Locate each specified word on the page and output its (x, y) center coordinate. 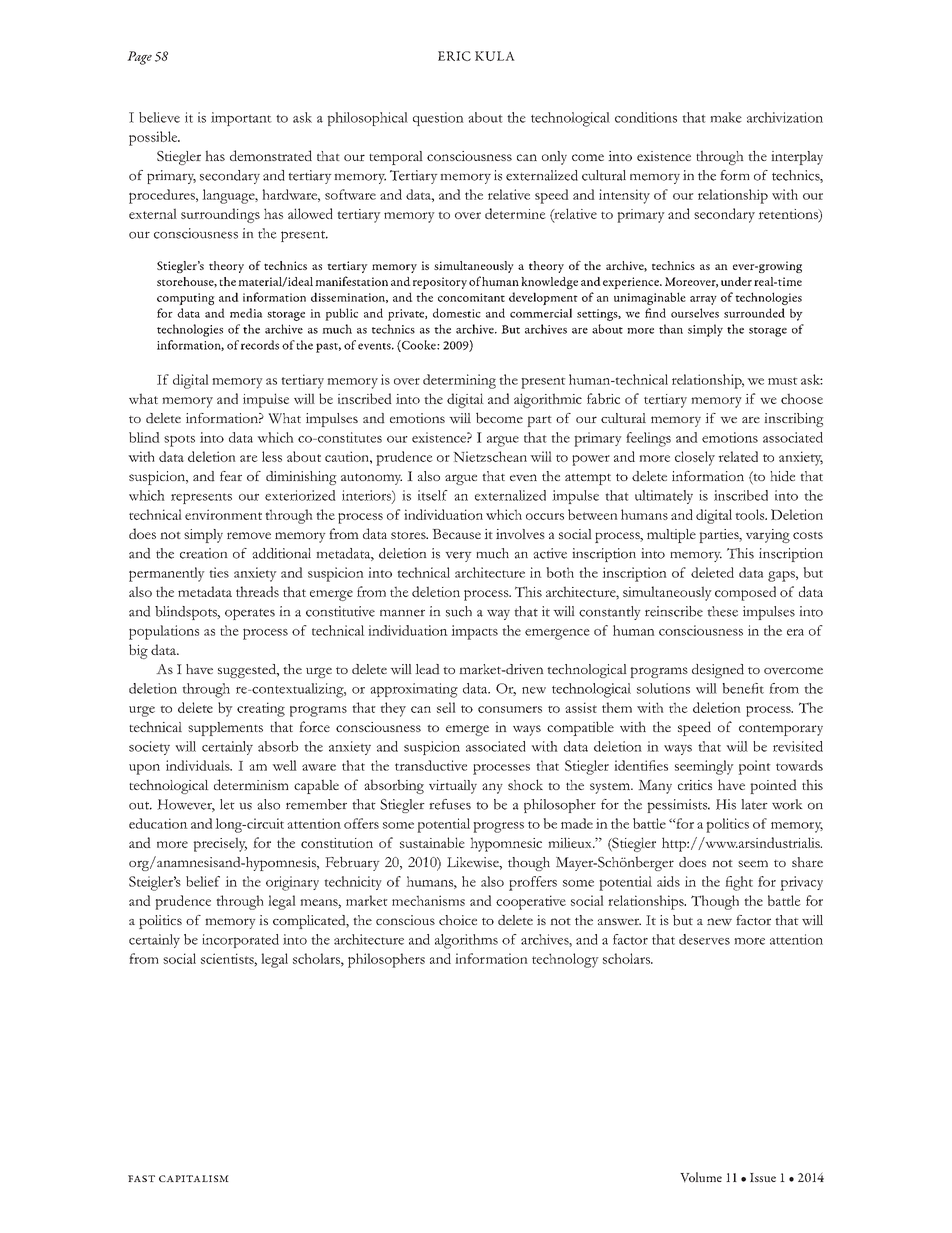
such (459, 611)
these (722, 611)
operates (250, 614)
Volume (701, 1177)
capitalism (194, 1178)
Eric (454, 56)
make (726, 117)
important (241, 119)
